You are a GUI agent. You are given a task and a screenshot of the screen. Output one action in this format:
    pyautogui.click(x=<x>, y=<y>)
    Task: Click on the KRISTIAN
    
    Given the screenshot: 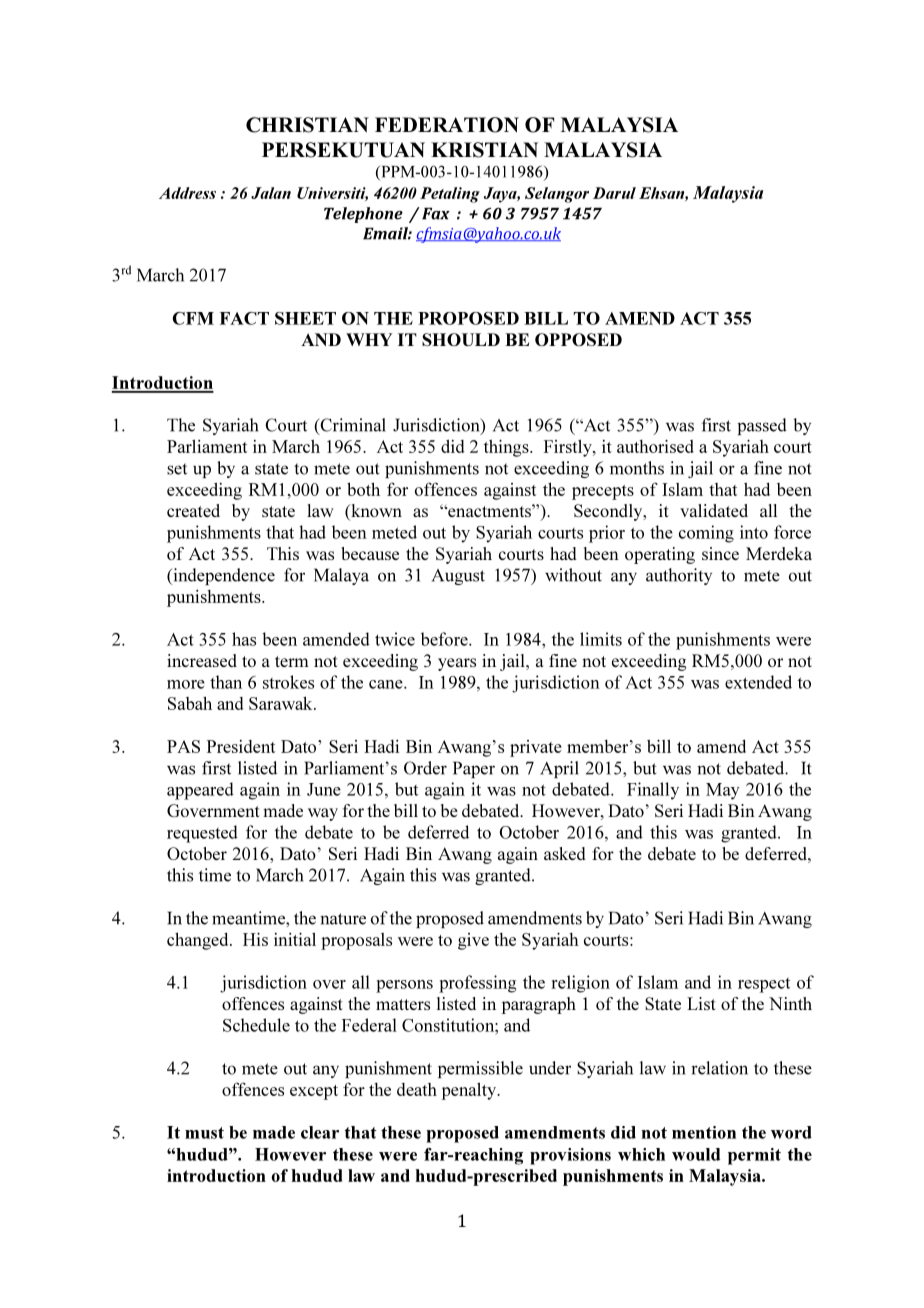 What is the action you would take?
    pyautogui.click(x=484, y=150)
